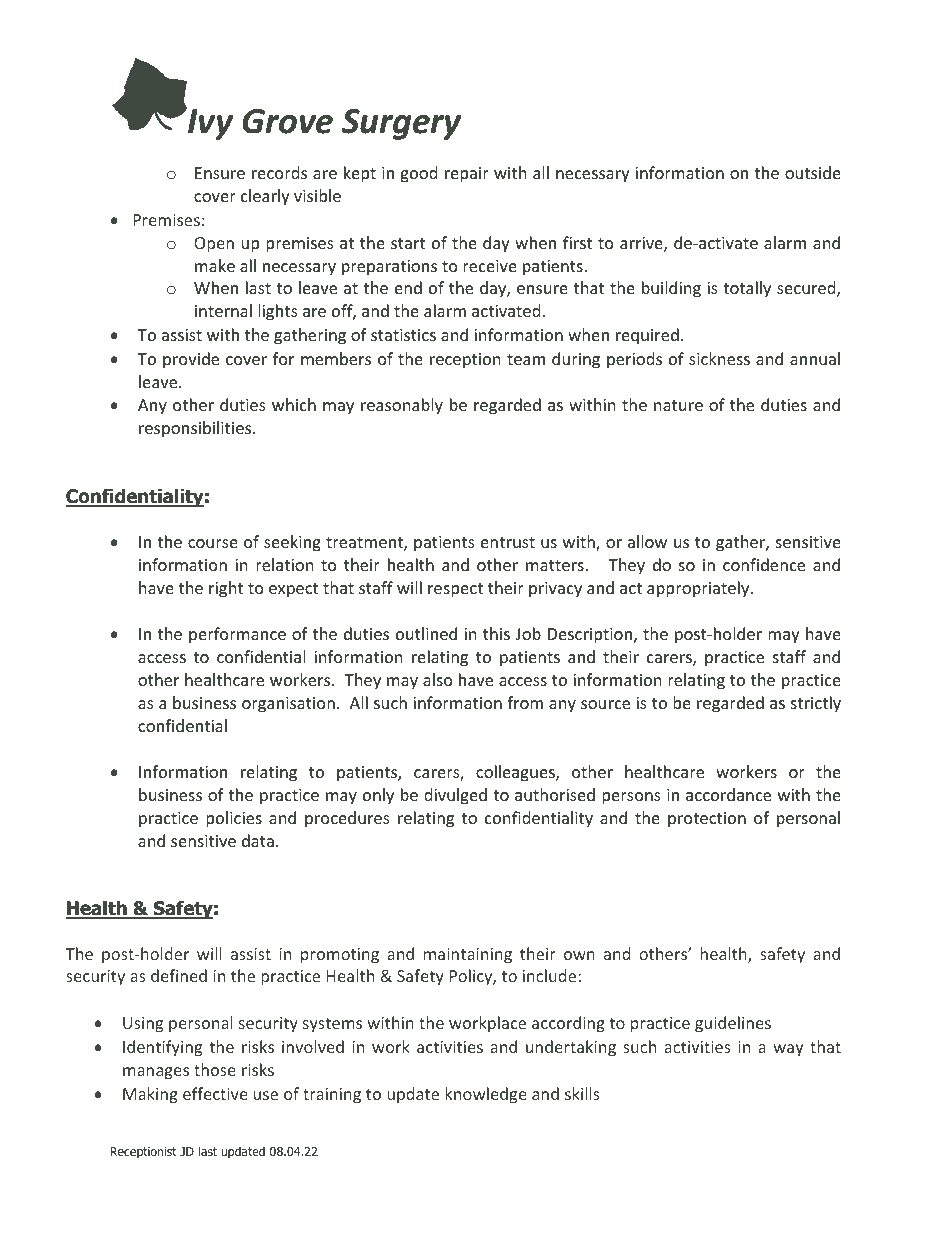 The width and height of the screenshot is (952, 1233). What do you see at coordinates (707, 820) in the screenshot?
I see `protection` at bounding box center [707, 820].
